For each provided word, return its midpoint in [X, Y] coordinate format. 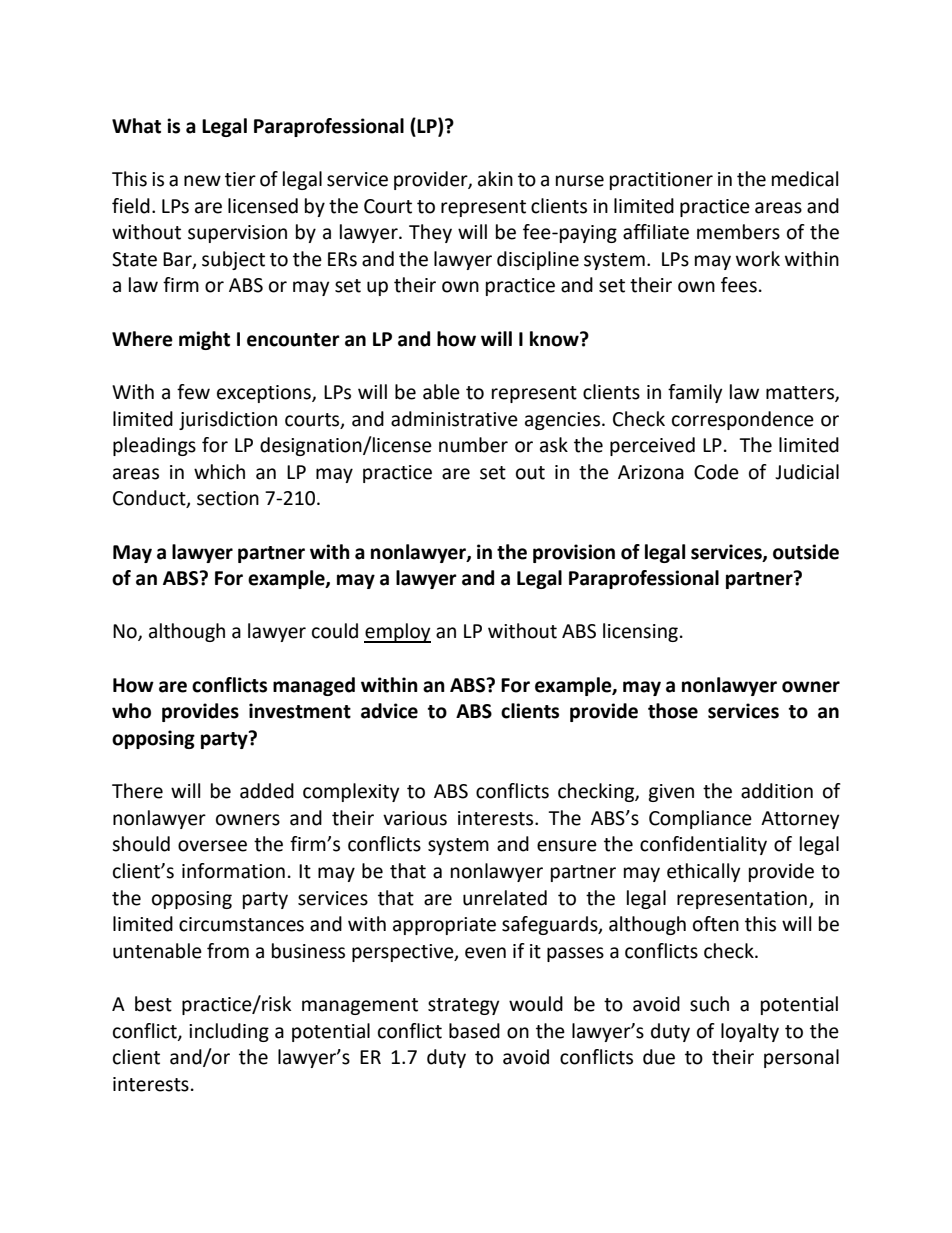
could [335, 631]
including [229, 1032]
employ [397, 633]
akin [495, 179]
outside [806, 552]
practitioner [661, 181]
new [202, 181]
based [474, 1031]
